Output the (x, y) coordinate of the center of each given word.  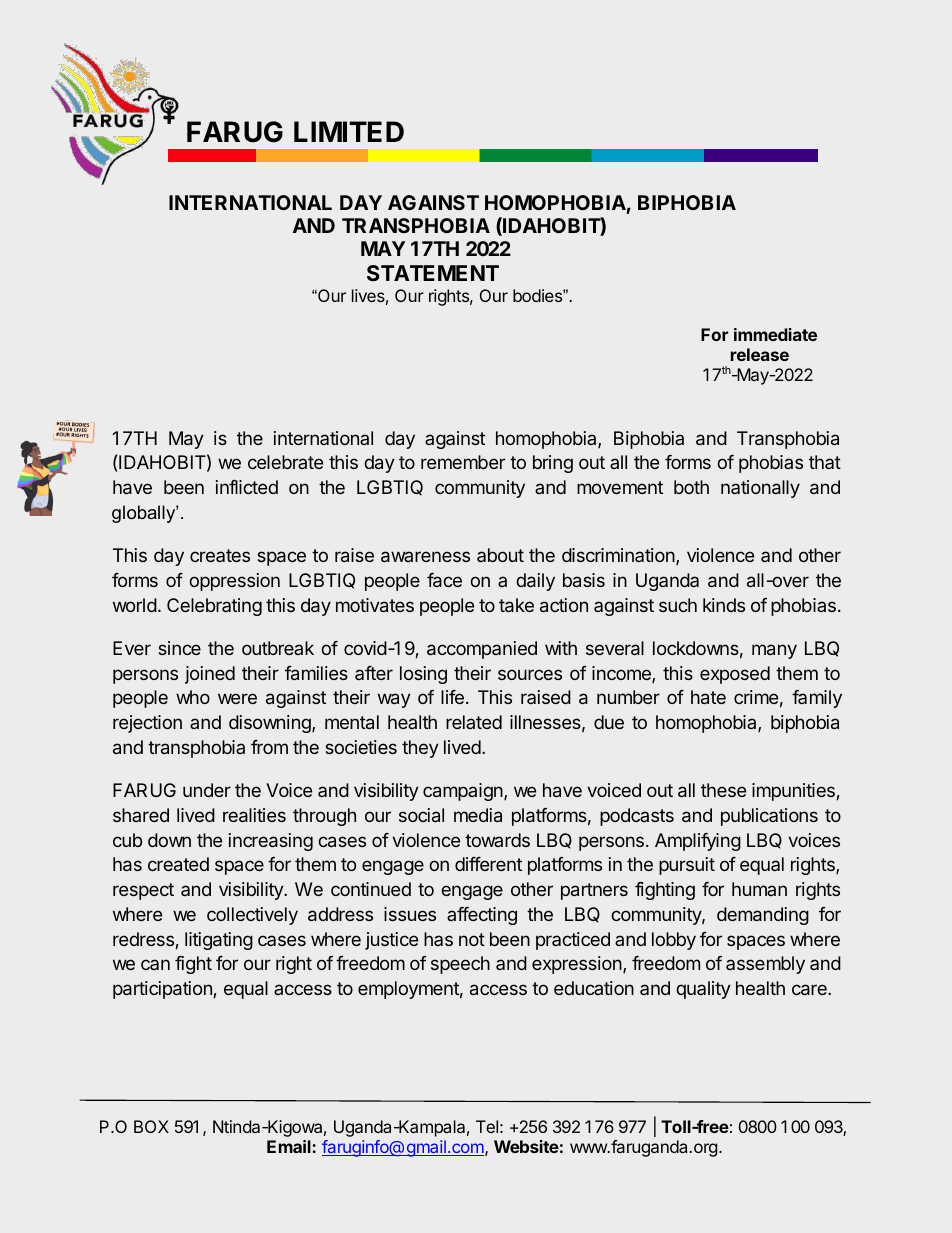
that (825, 462)
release (760, 354)
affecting (482, 916)
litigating (219, 941)
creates (220, 555)
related (474, 722)
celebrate (285, 462)
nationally (760, 489)
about (500, 555)
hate (708, 697)
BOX (151, 1126)
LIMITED (349, 131)
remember (463, 462)
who (193, 697)
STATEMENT (433, 273)
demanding (763, 916)
